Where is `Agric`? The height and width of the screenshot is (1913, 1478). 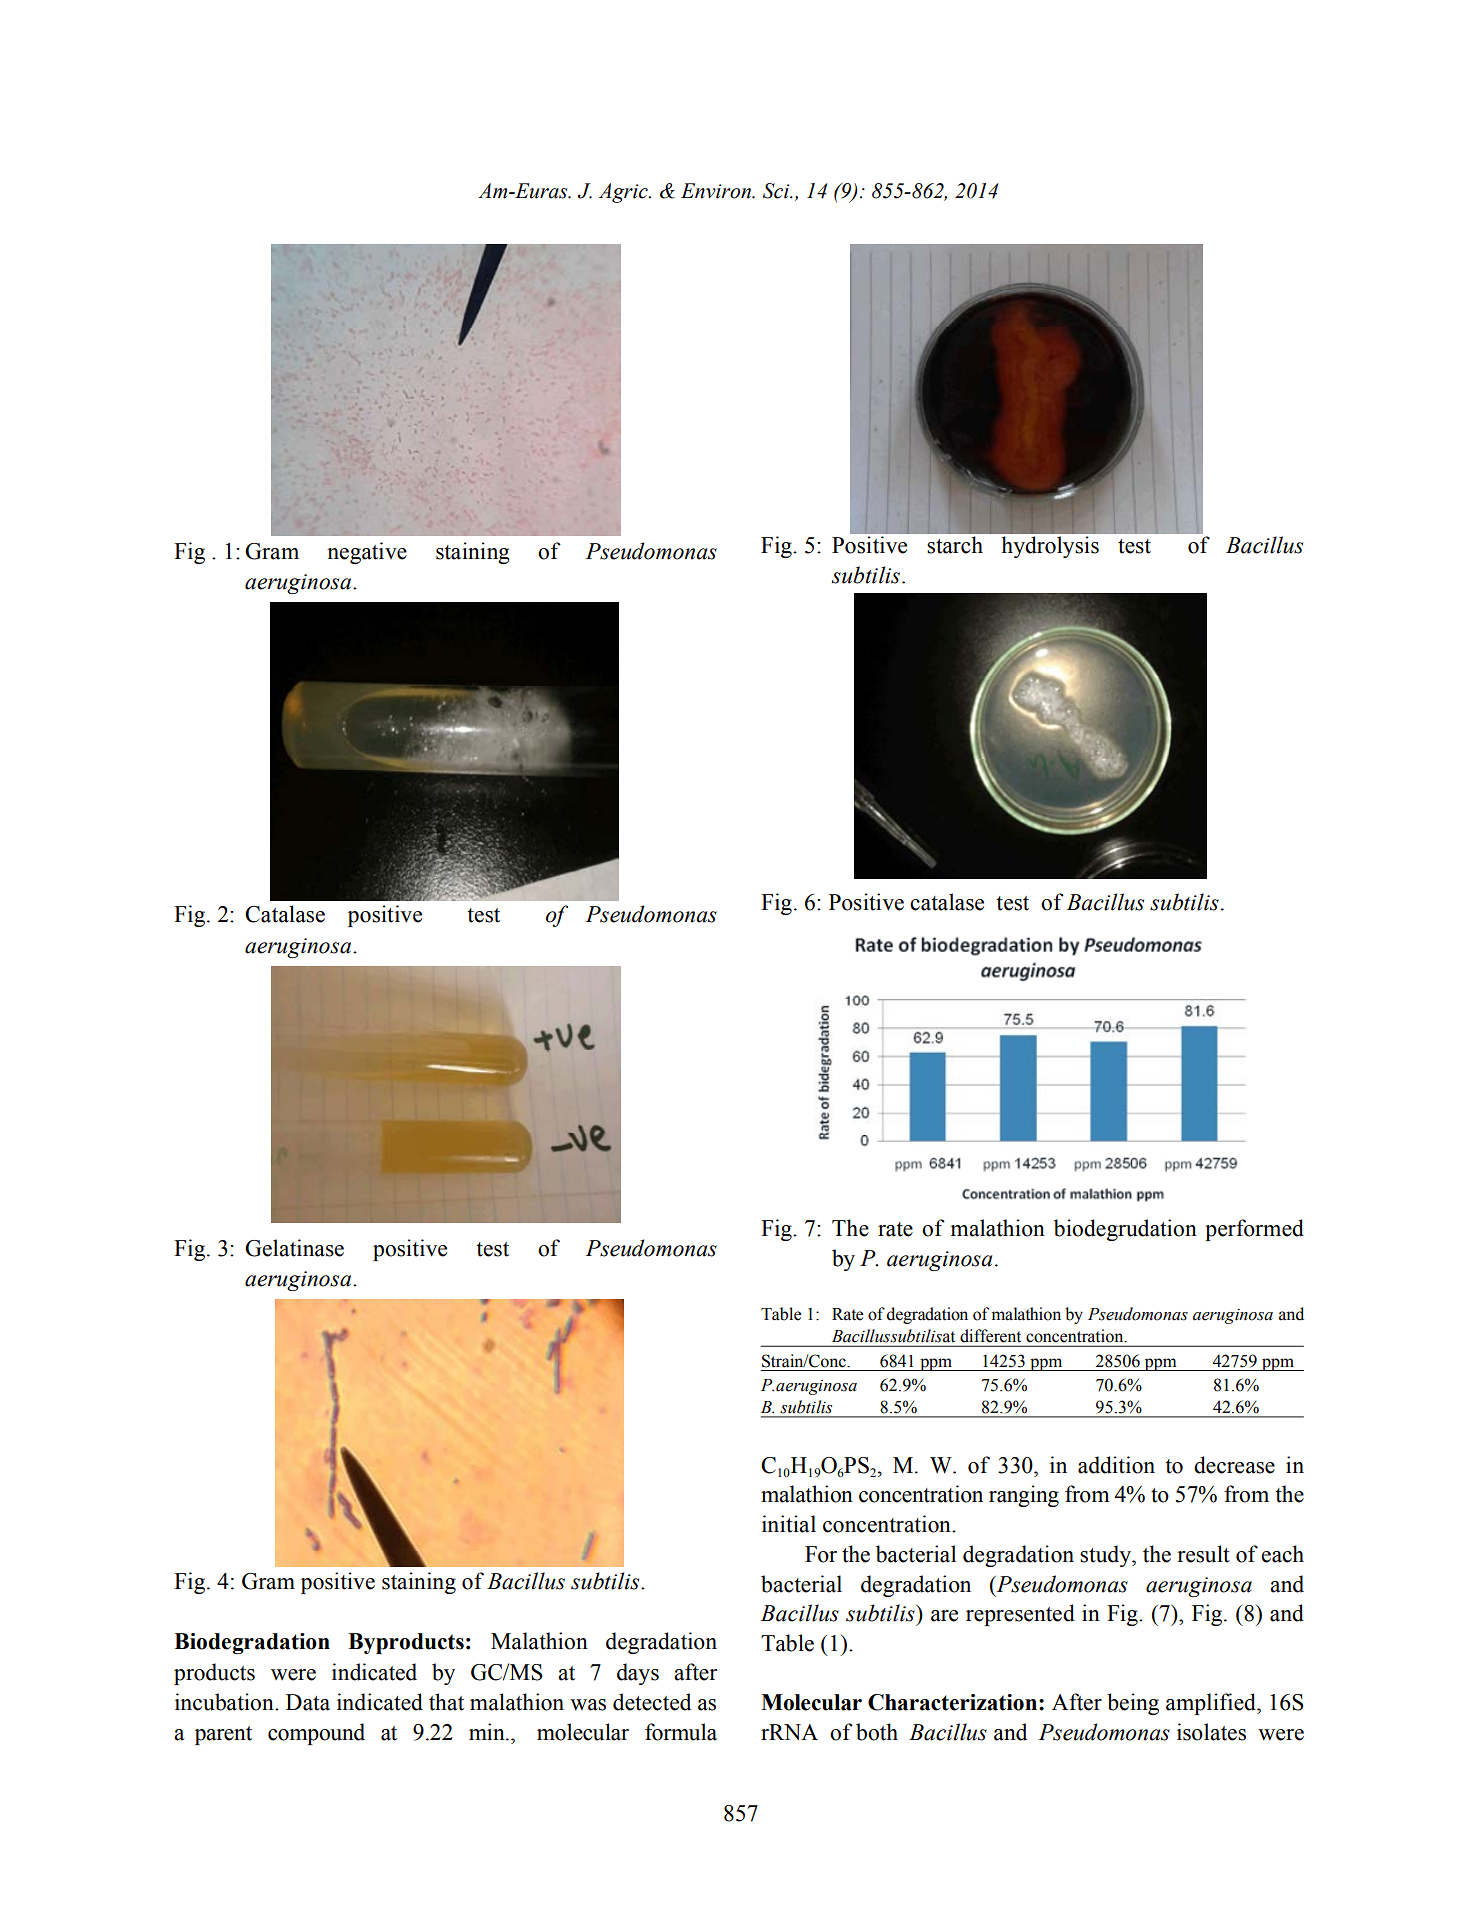
Agric is located at coordinates (624, 193).
